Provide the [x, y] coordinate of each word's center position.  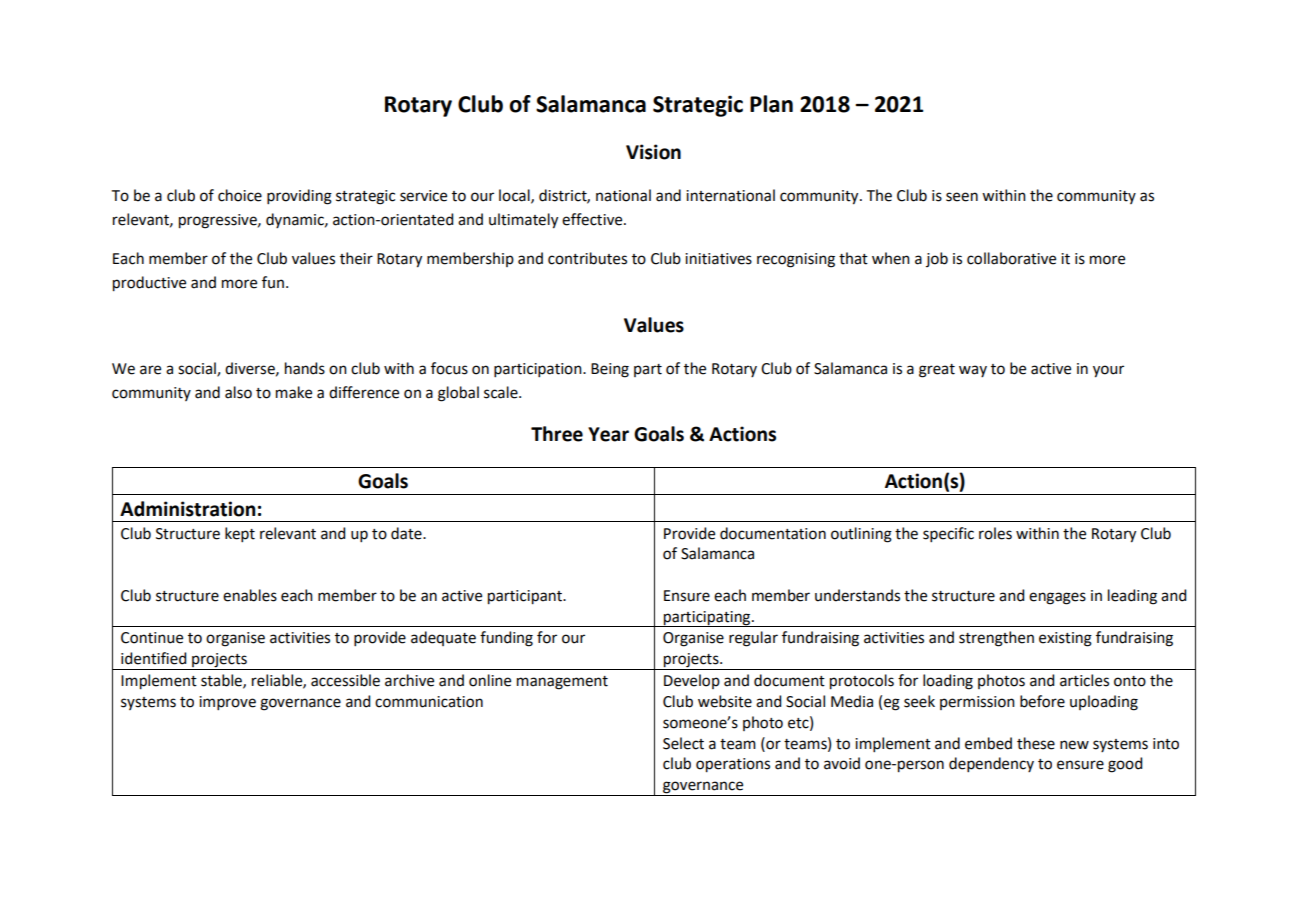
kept [240, 534]
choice [240, 195]
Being [610, 370]
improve [227, 703]
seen [962, 197]
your [1108, 371]
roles [995, 533]
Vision [653, 152]
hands [305, 368]
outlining [861, 535]
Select [683, 743]
